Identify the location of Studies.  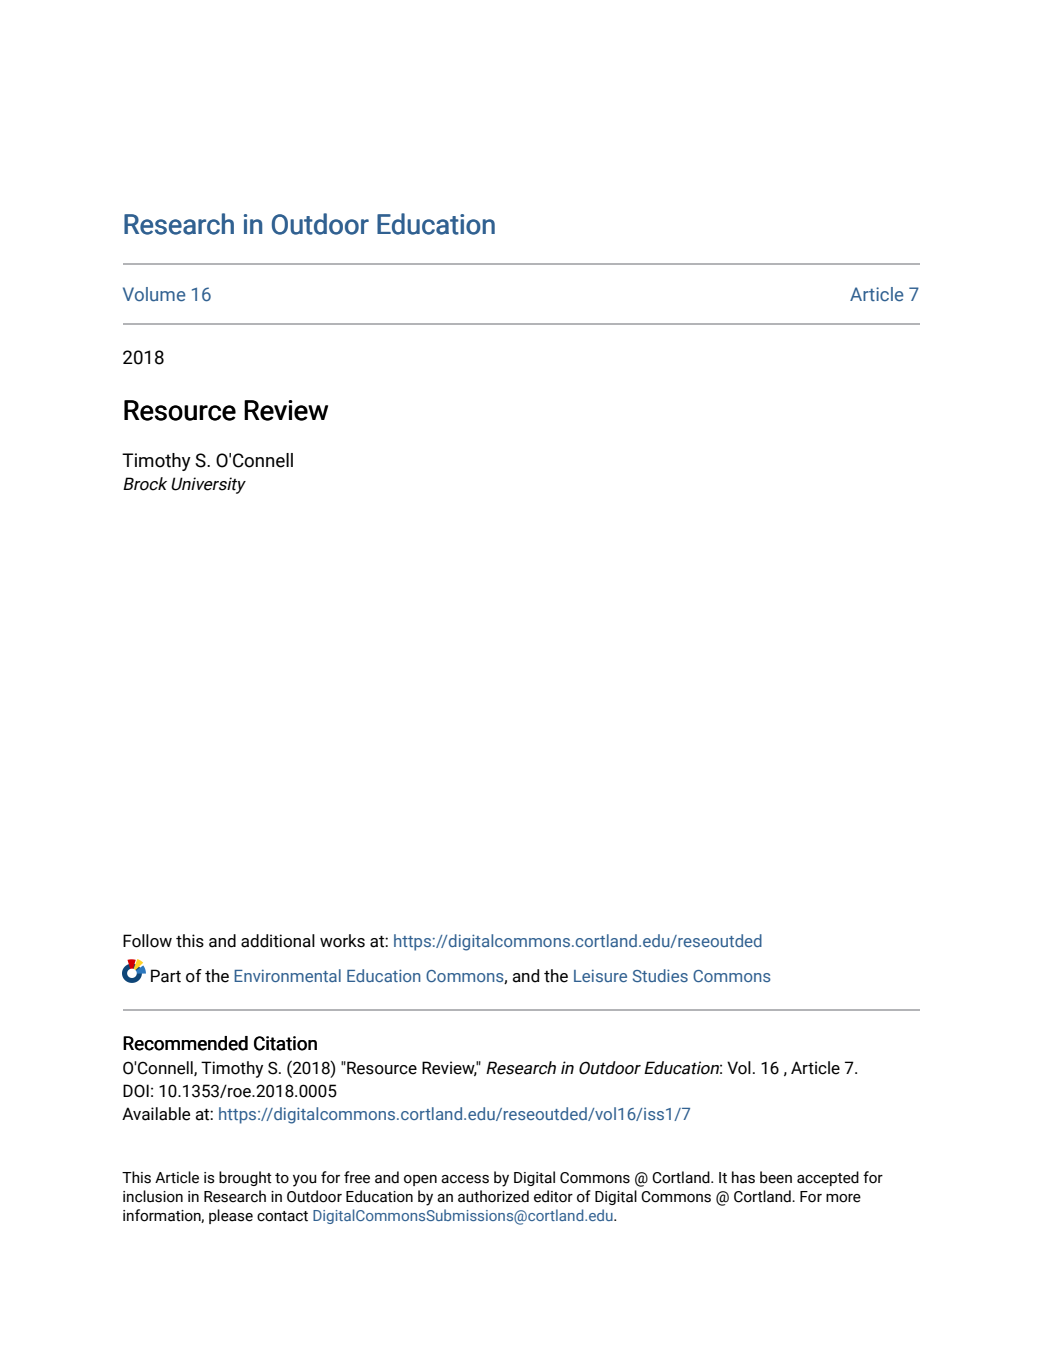
(660, 975).
